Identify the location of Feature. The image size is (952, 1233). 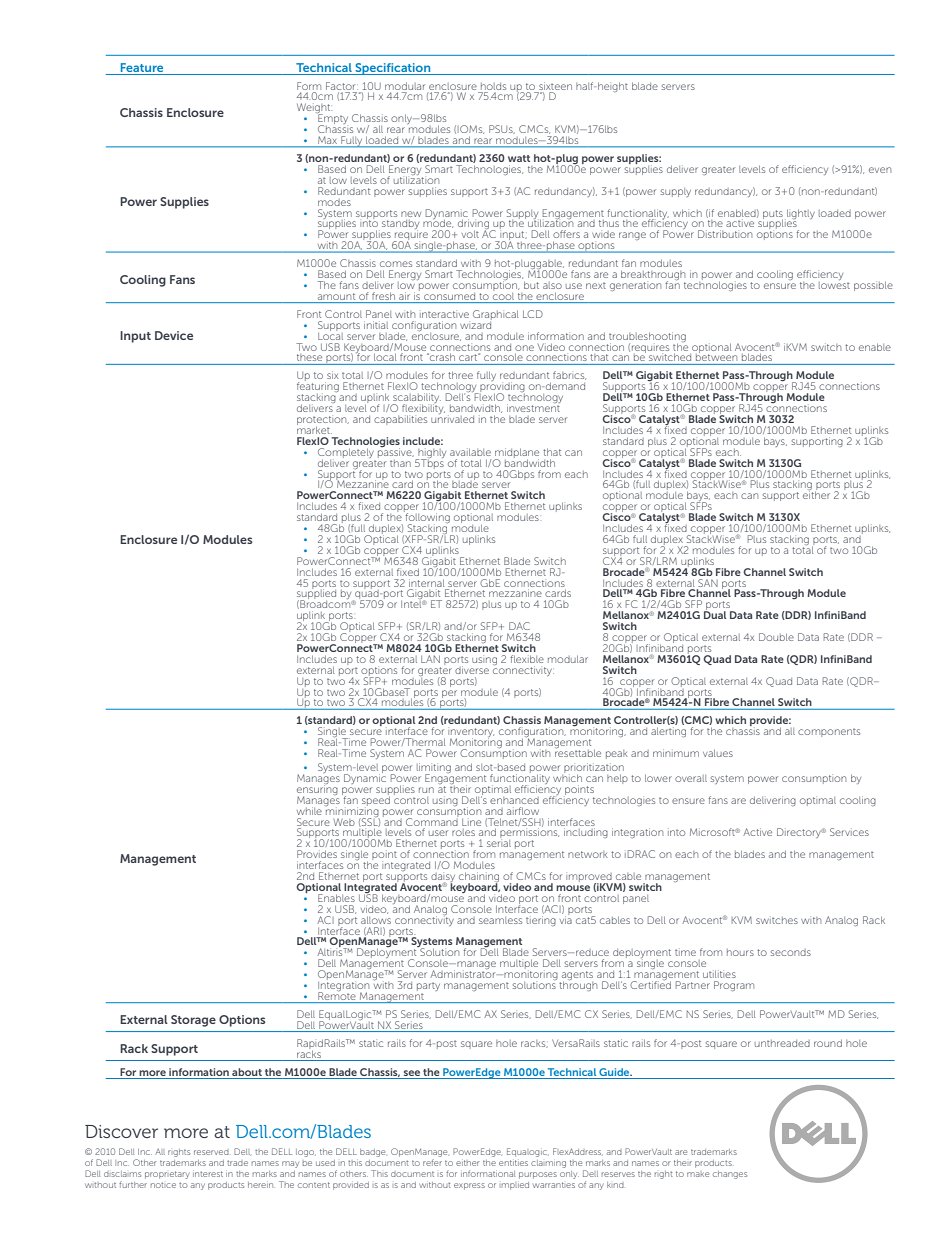
(142, 67).
